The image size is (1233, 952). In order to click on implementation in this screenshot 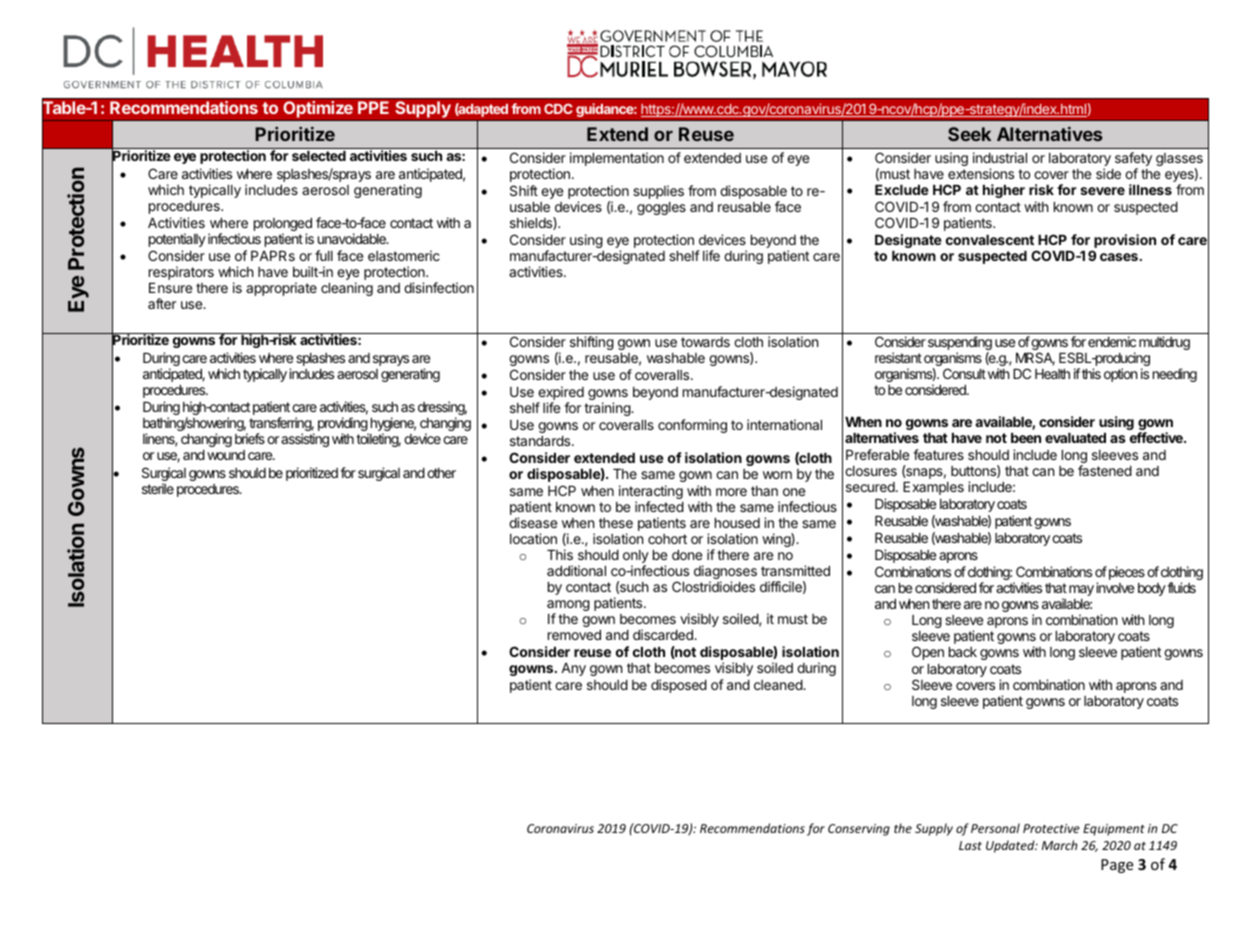, I will do `click(617, 159)`.
